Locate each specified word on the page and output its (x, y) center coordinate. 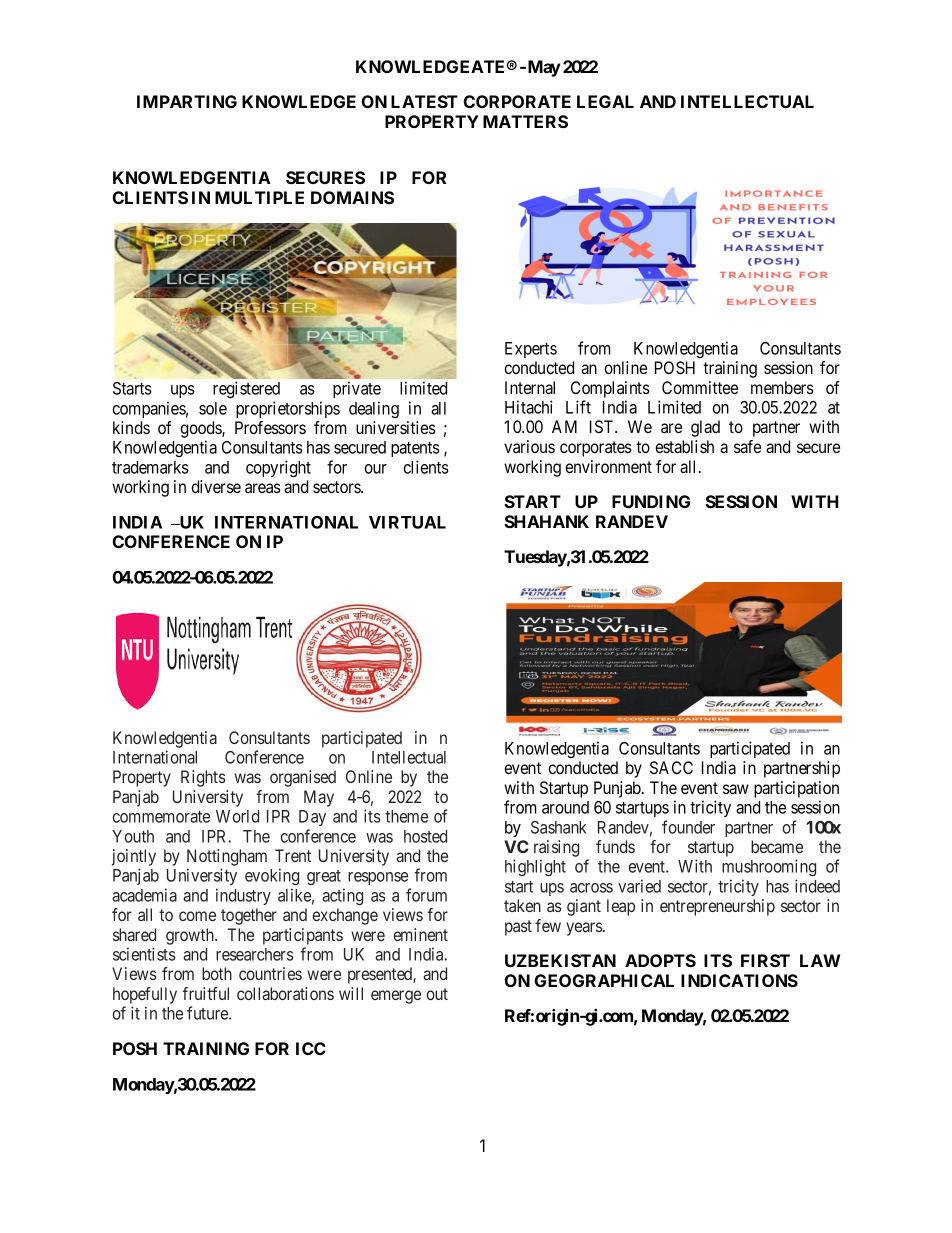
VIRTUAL (407, 522)
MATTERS (525, 121)
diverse (216, 486)
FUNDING (651, 501)
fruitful (205, 993)
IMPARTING (187, 101)
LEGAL (605, 101)
